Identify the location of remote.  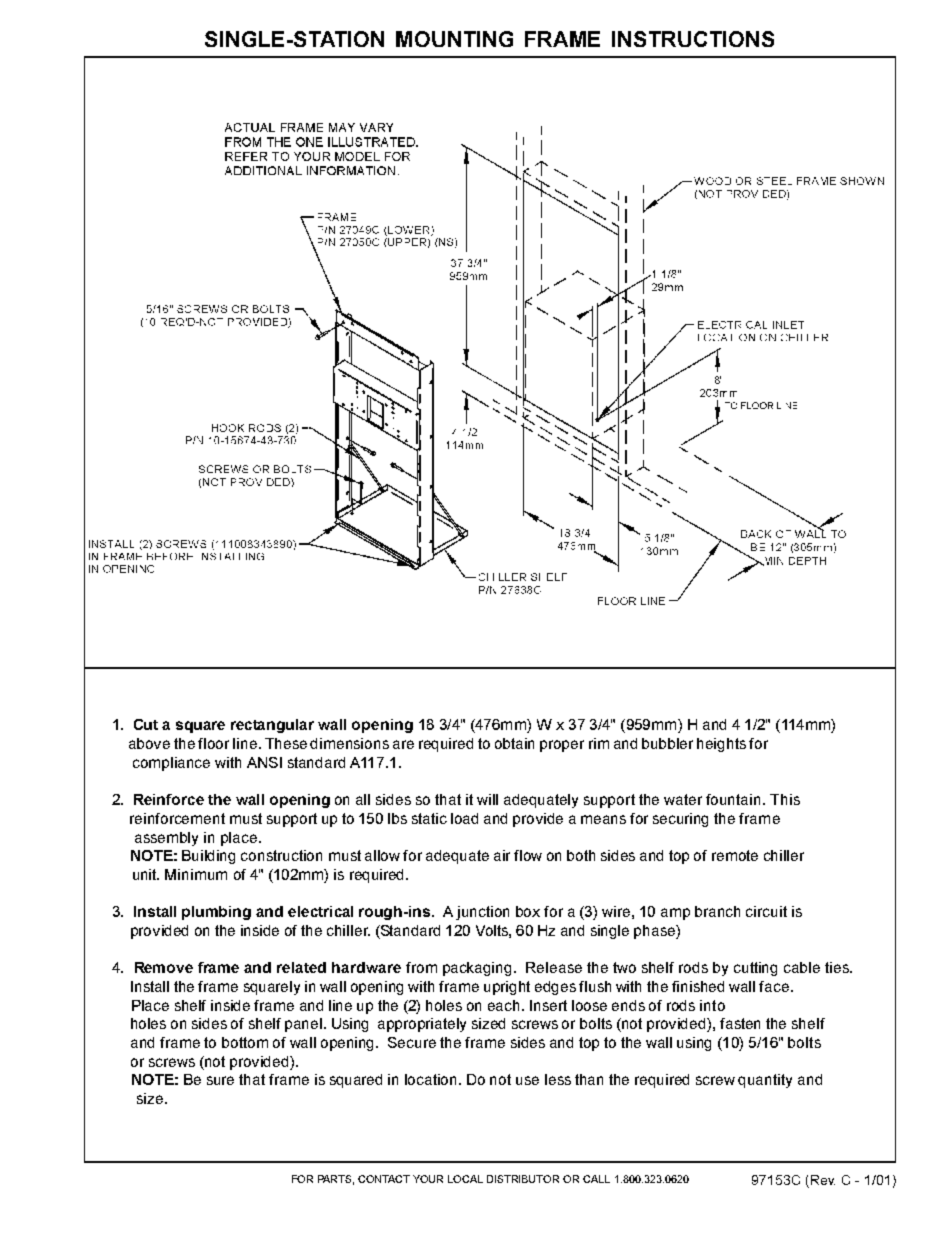
(735, 855).
